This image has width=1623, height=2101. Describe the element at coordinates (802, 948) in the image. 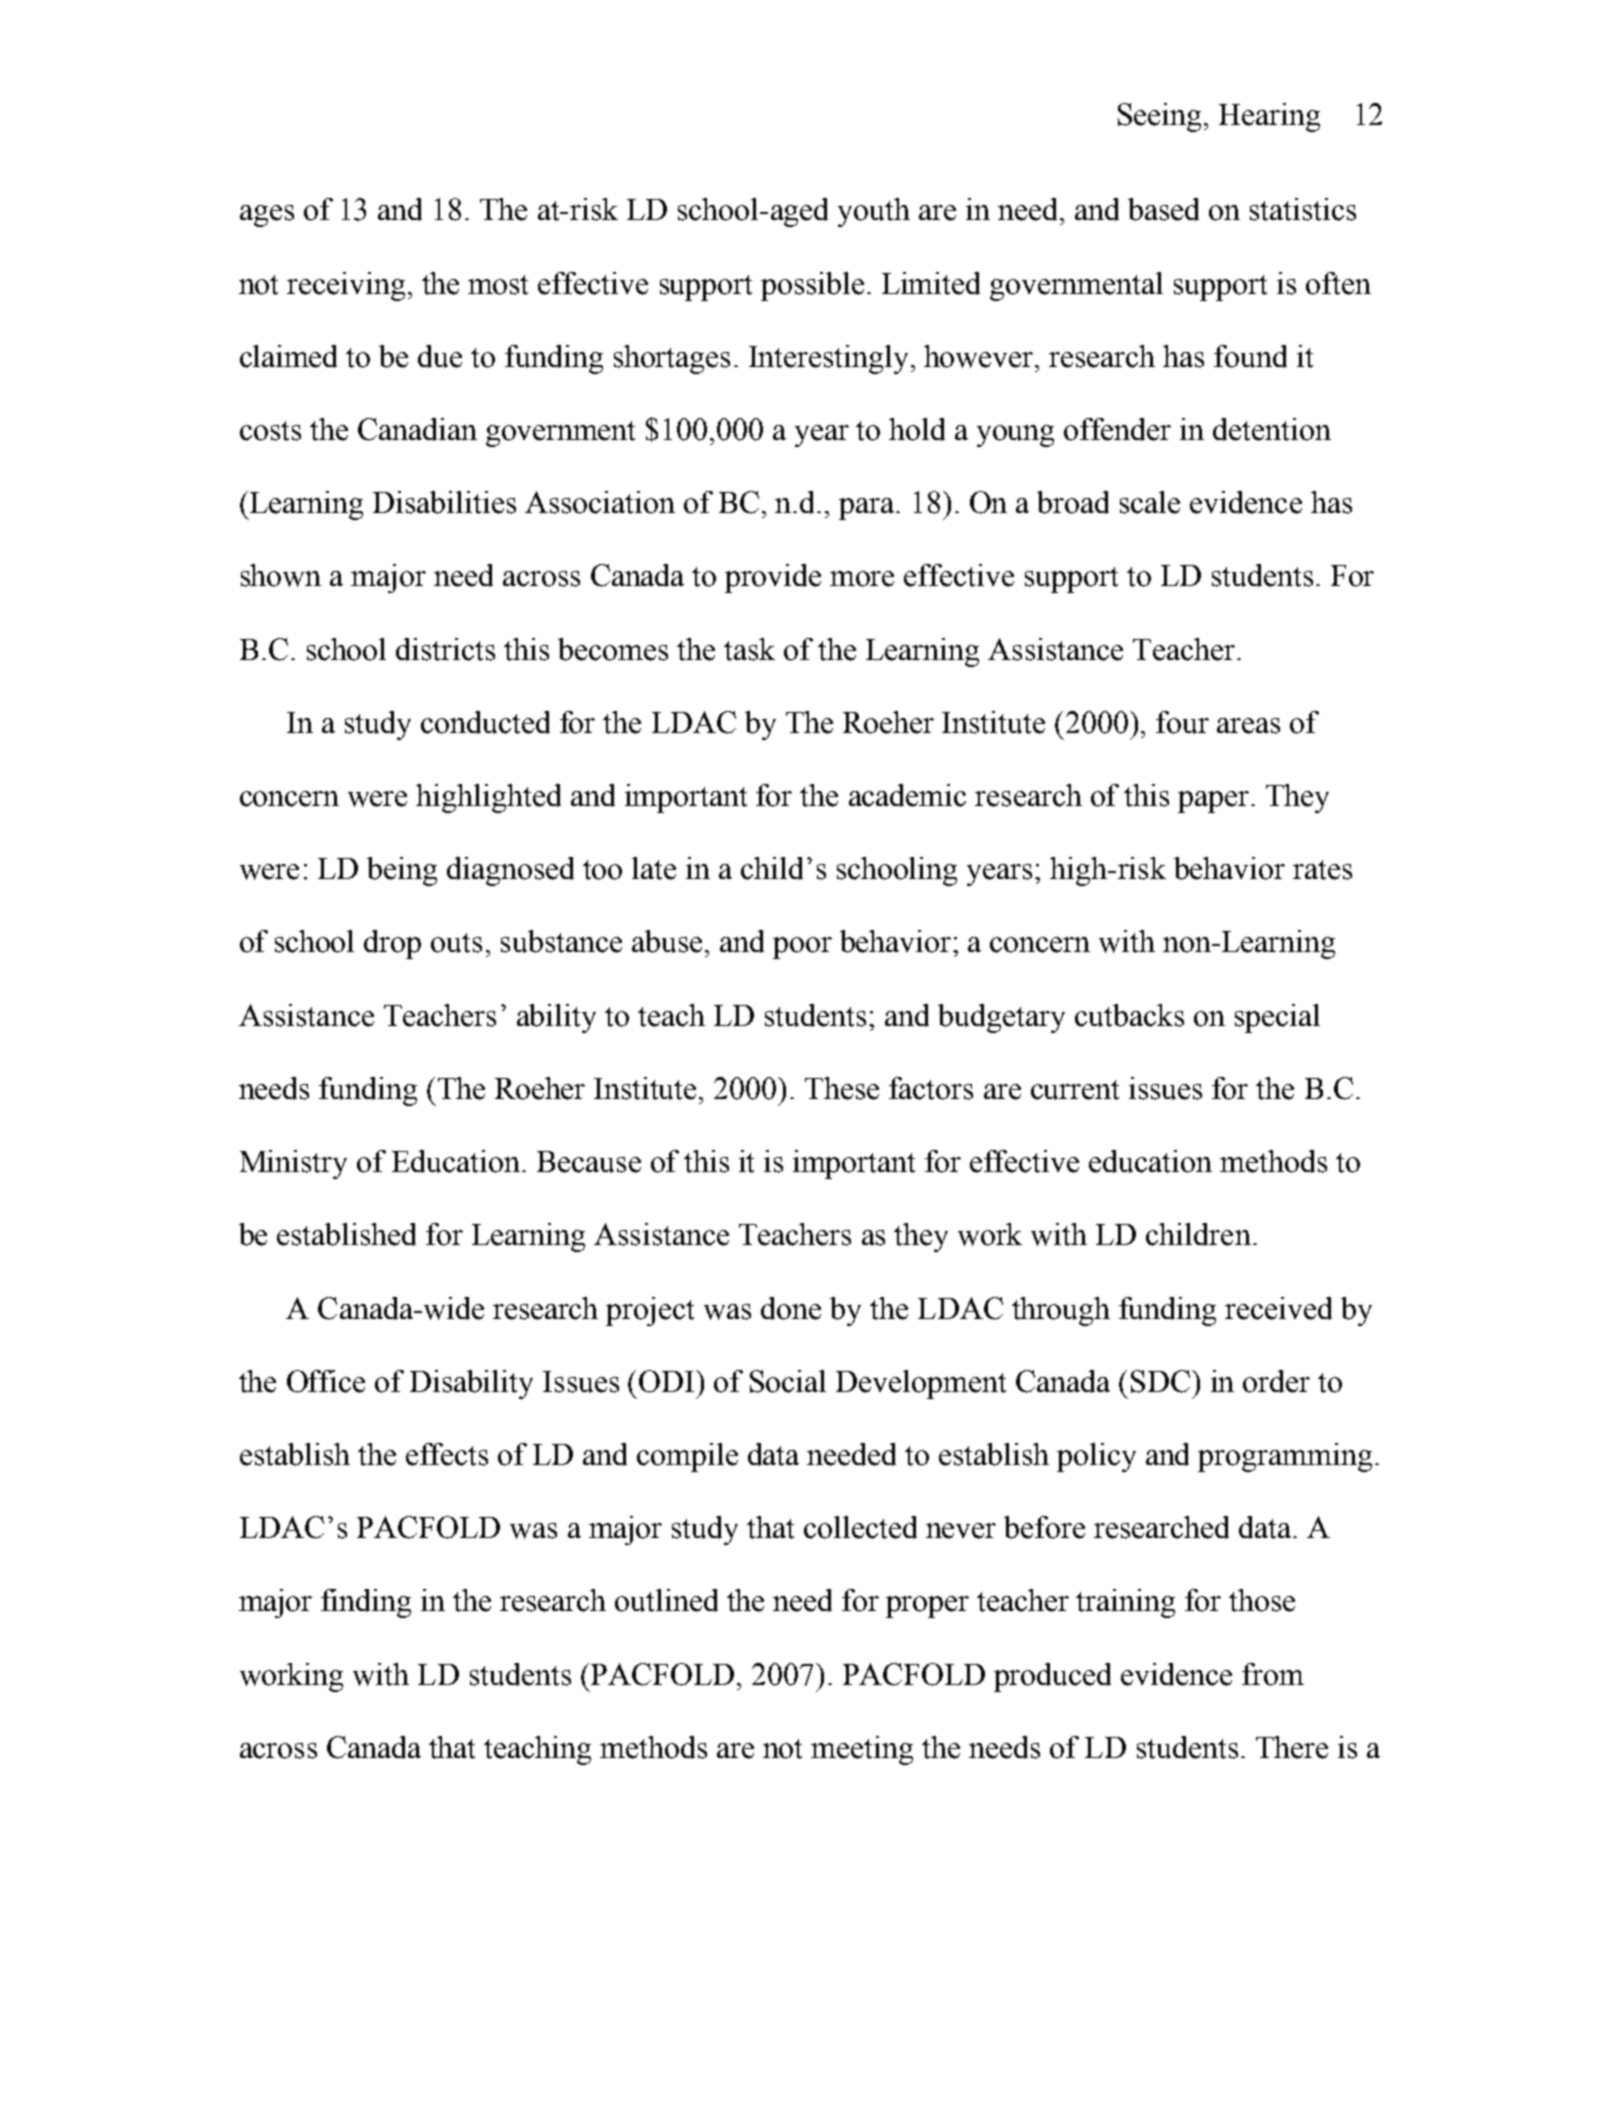

I see `poor` at that location.
